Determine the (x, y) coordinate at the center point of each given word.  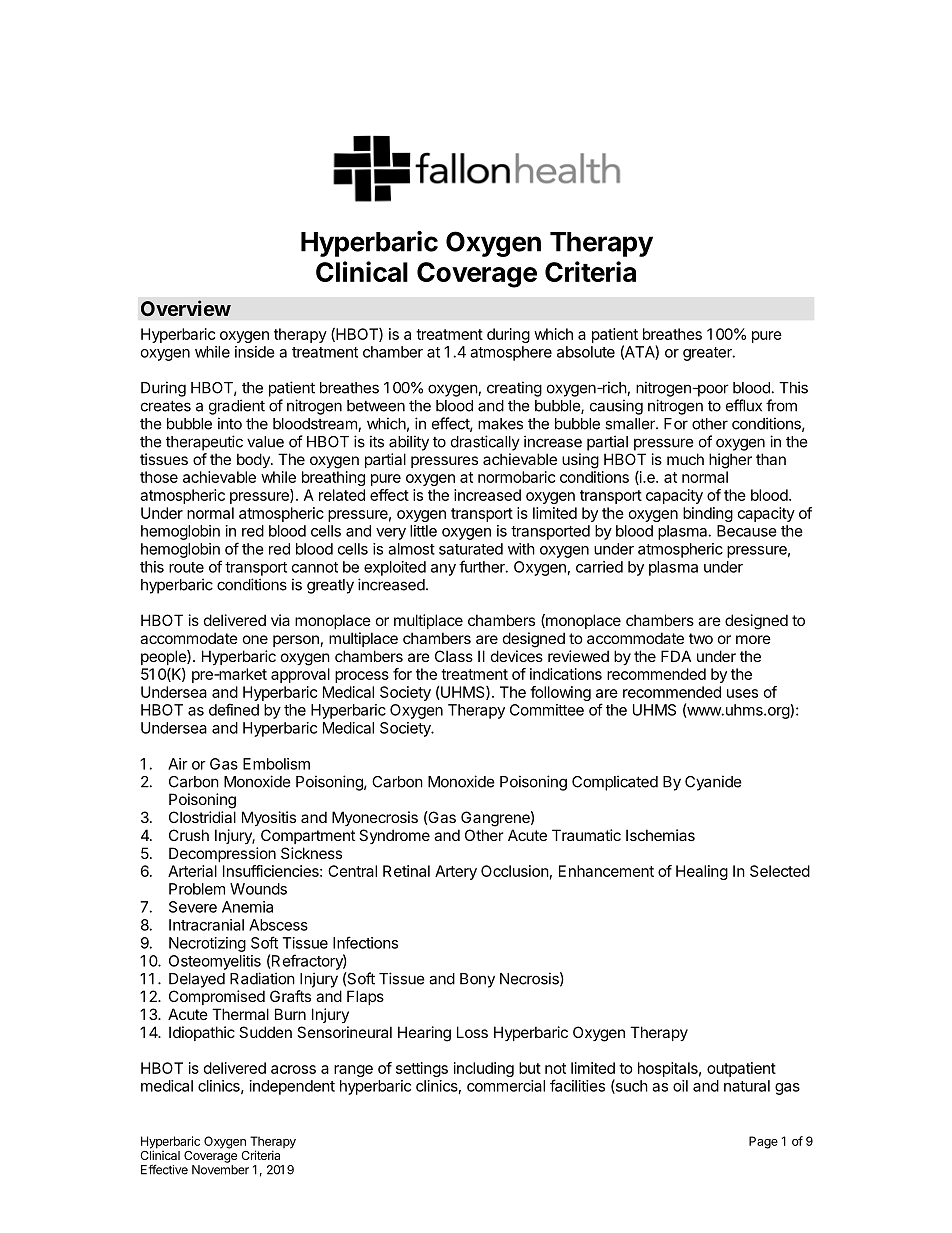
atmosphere (511, 353)
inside (255, 352)
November (220, 1170)
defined (234, 709)
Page (763, 1142)
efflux (744, 405)
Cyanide (713, 783)
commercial (506, 1086)
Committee (547, 710)
